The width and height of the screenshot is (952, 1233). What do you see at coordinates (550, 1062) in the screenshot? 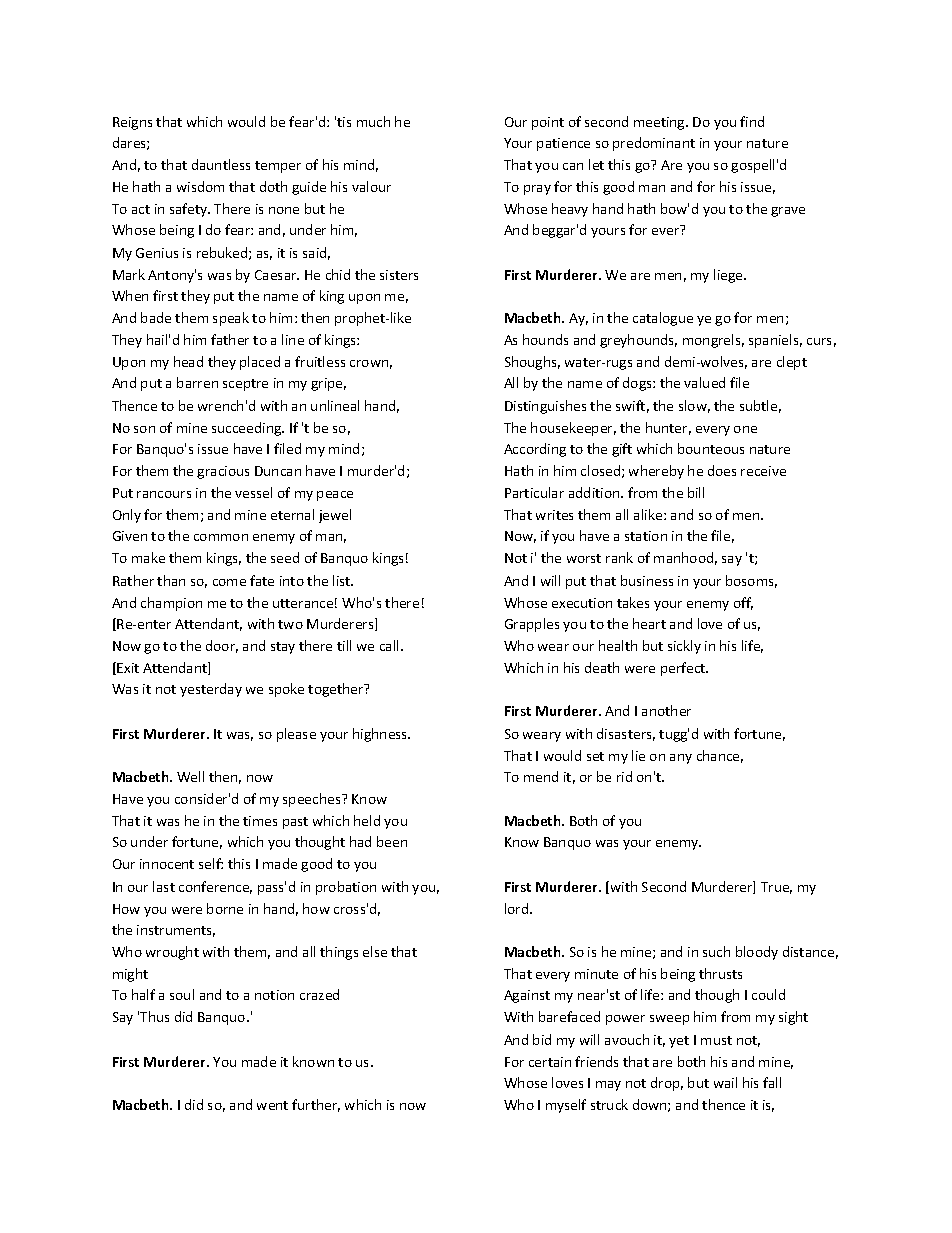
I see `certain` at bounding box center [550, 1062].
